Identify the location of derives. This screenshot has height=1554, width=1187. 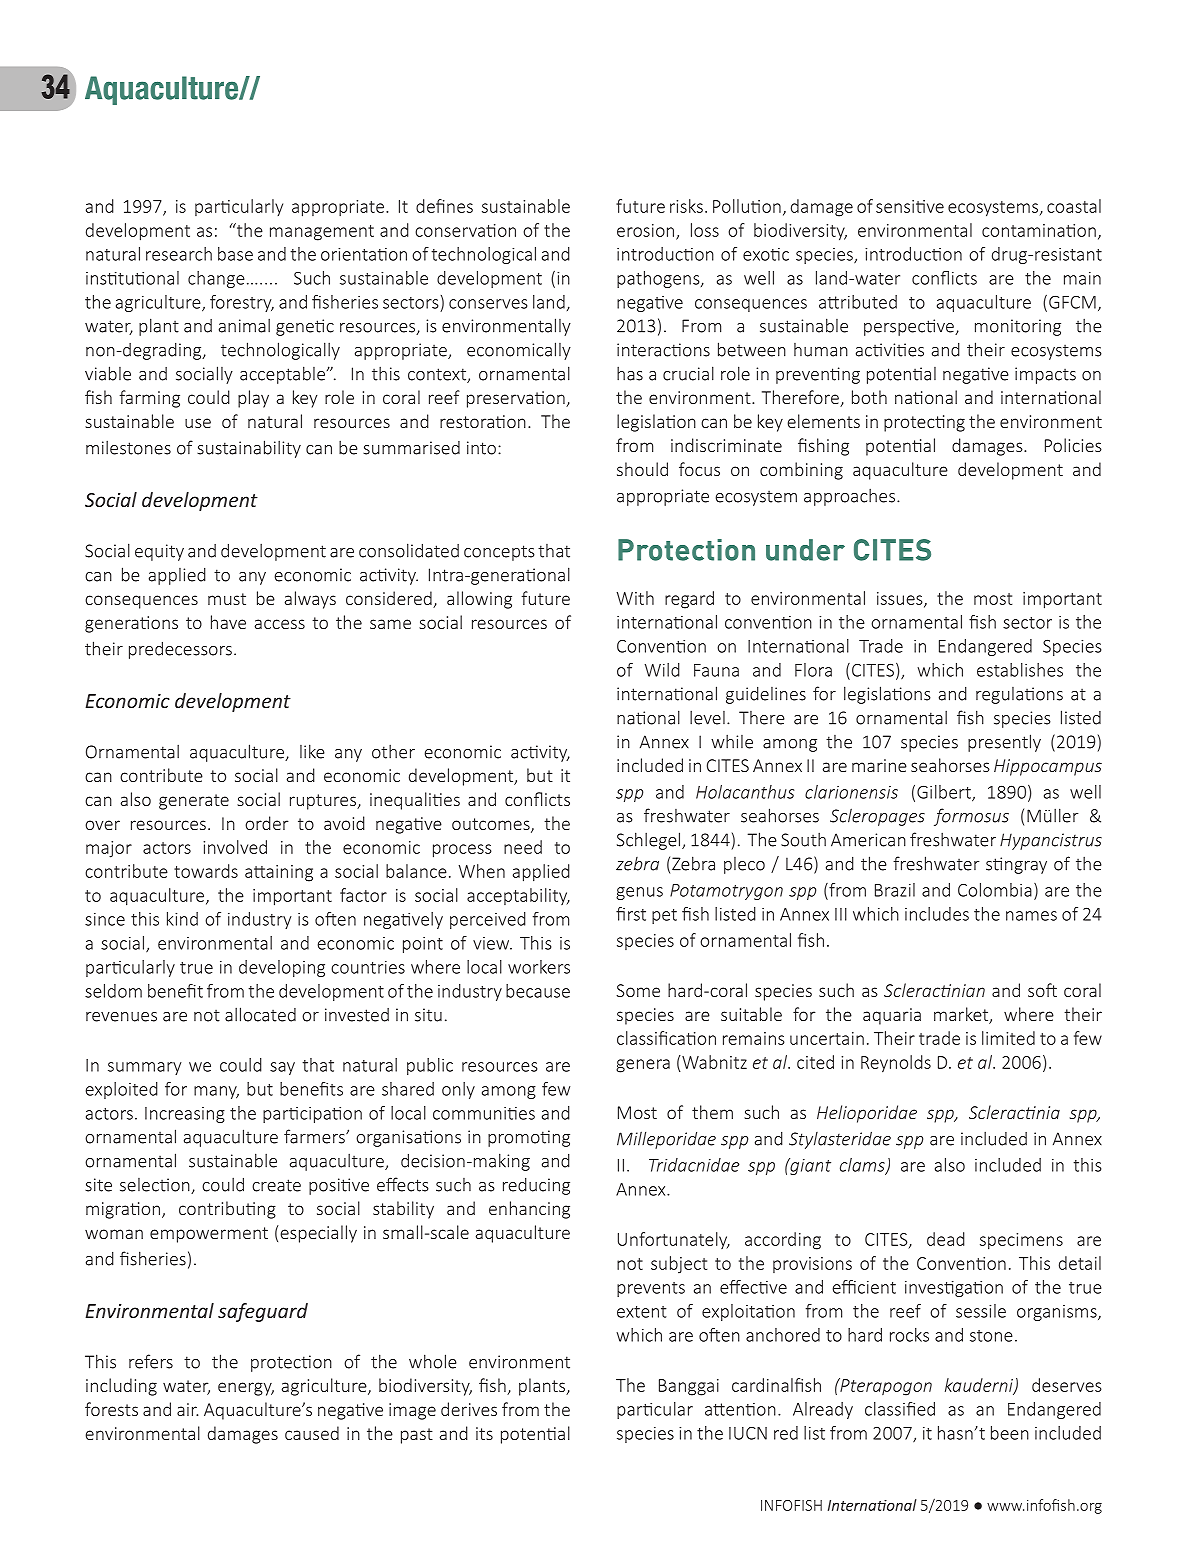
(469, 1409).
